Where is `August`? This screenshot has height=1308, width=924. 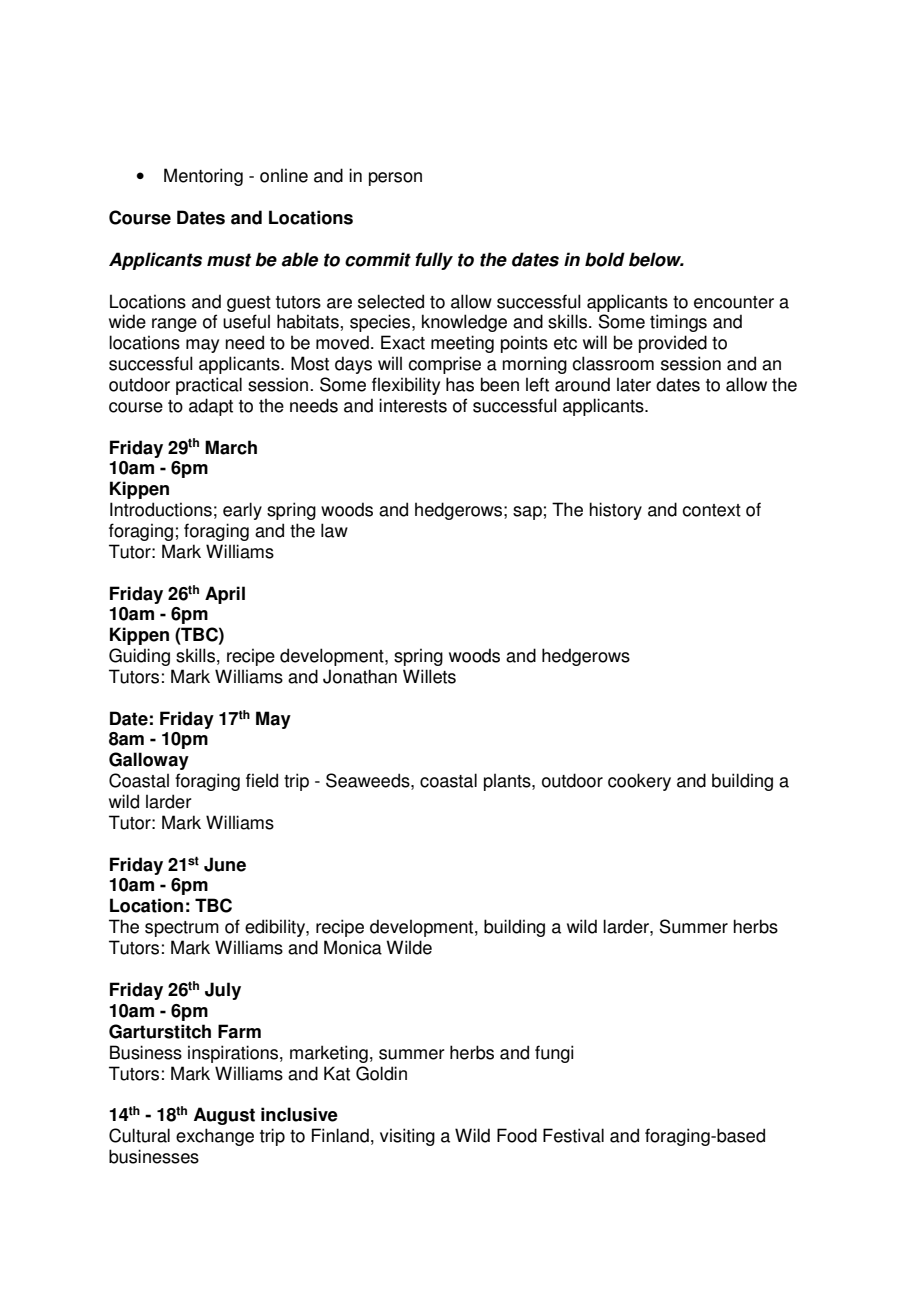
August is located at coordinates (224, 1116).
